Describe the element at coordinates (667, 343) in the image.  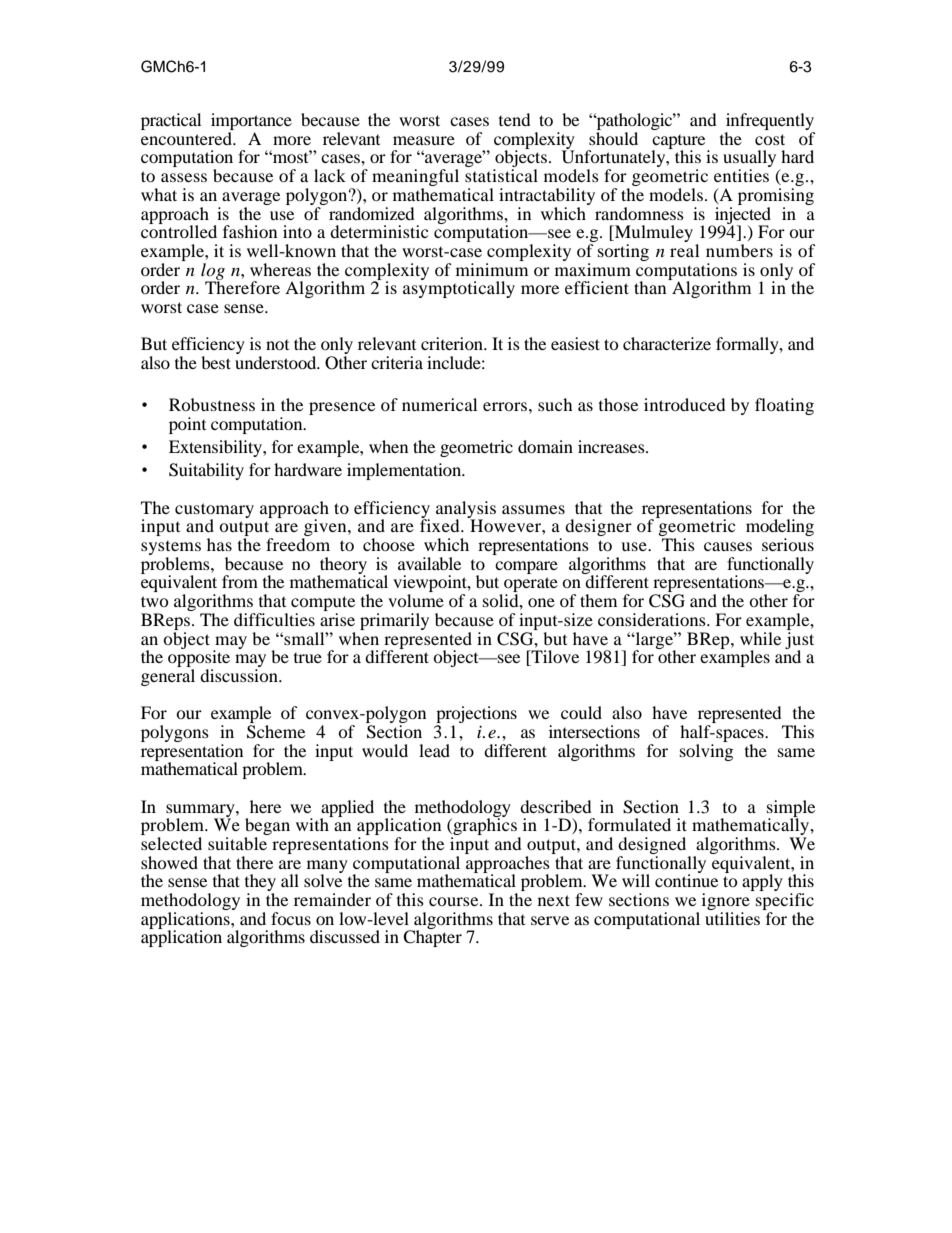
I see `characterize` at that location.
